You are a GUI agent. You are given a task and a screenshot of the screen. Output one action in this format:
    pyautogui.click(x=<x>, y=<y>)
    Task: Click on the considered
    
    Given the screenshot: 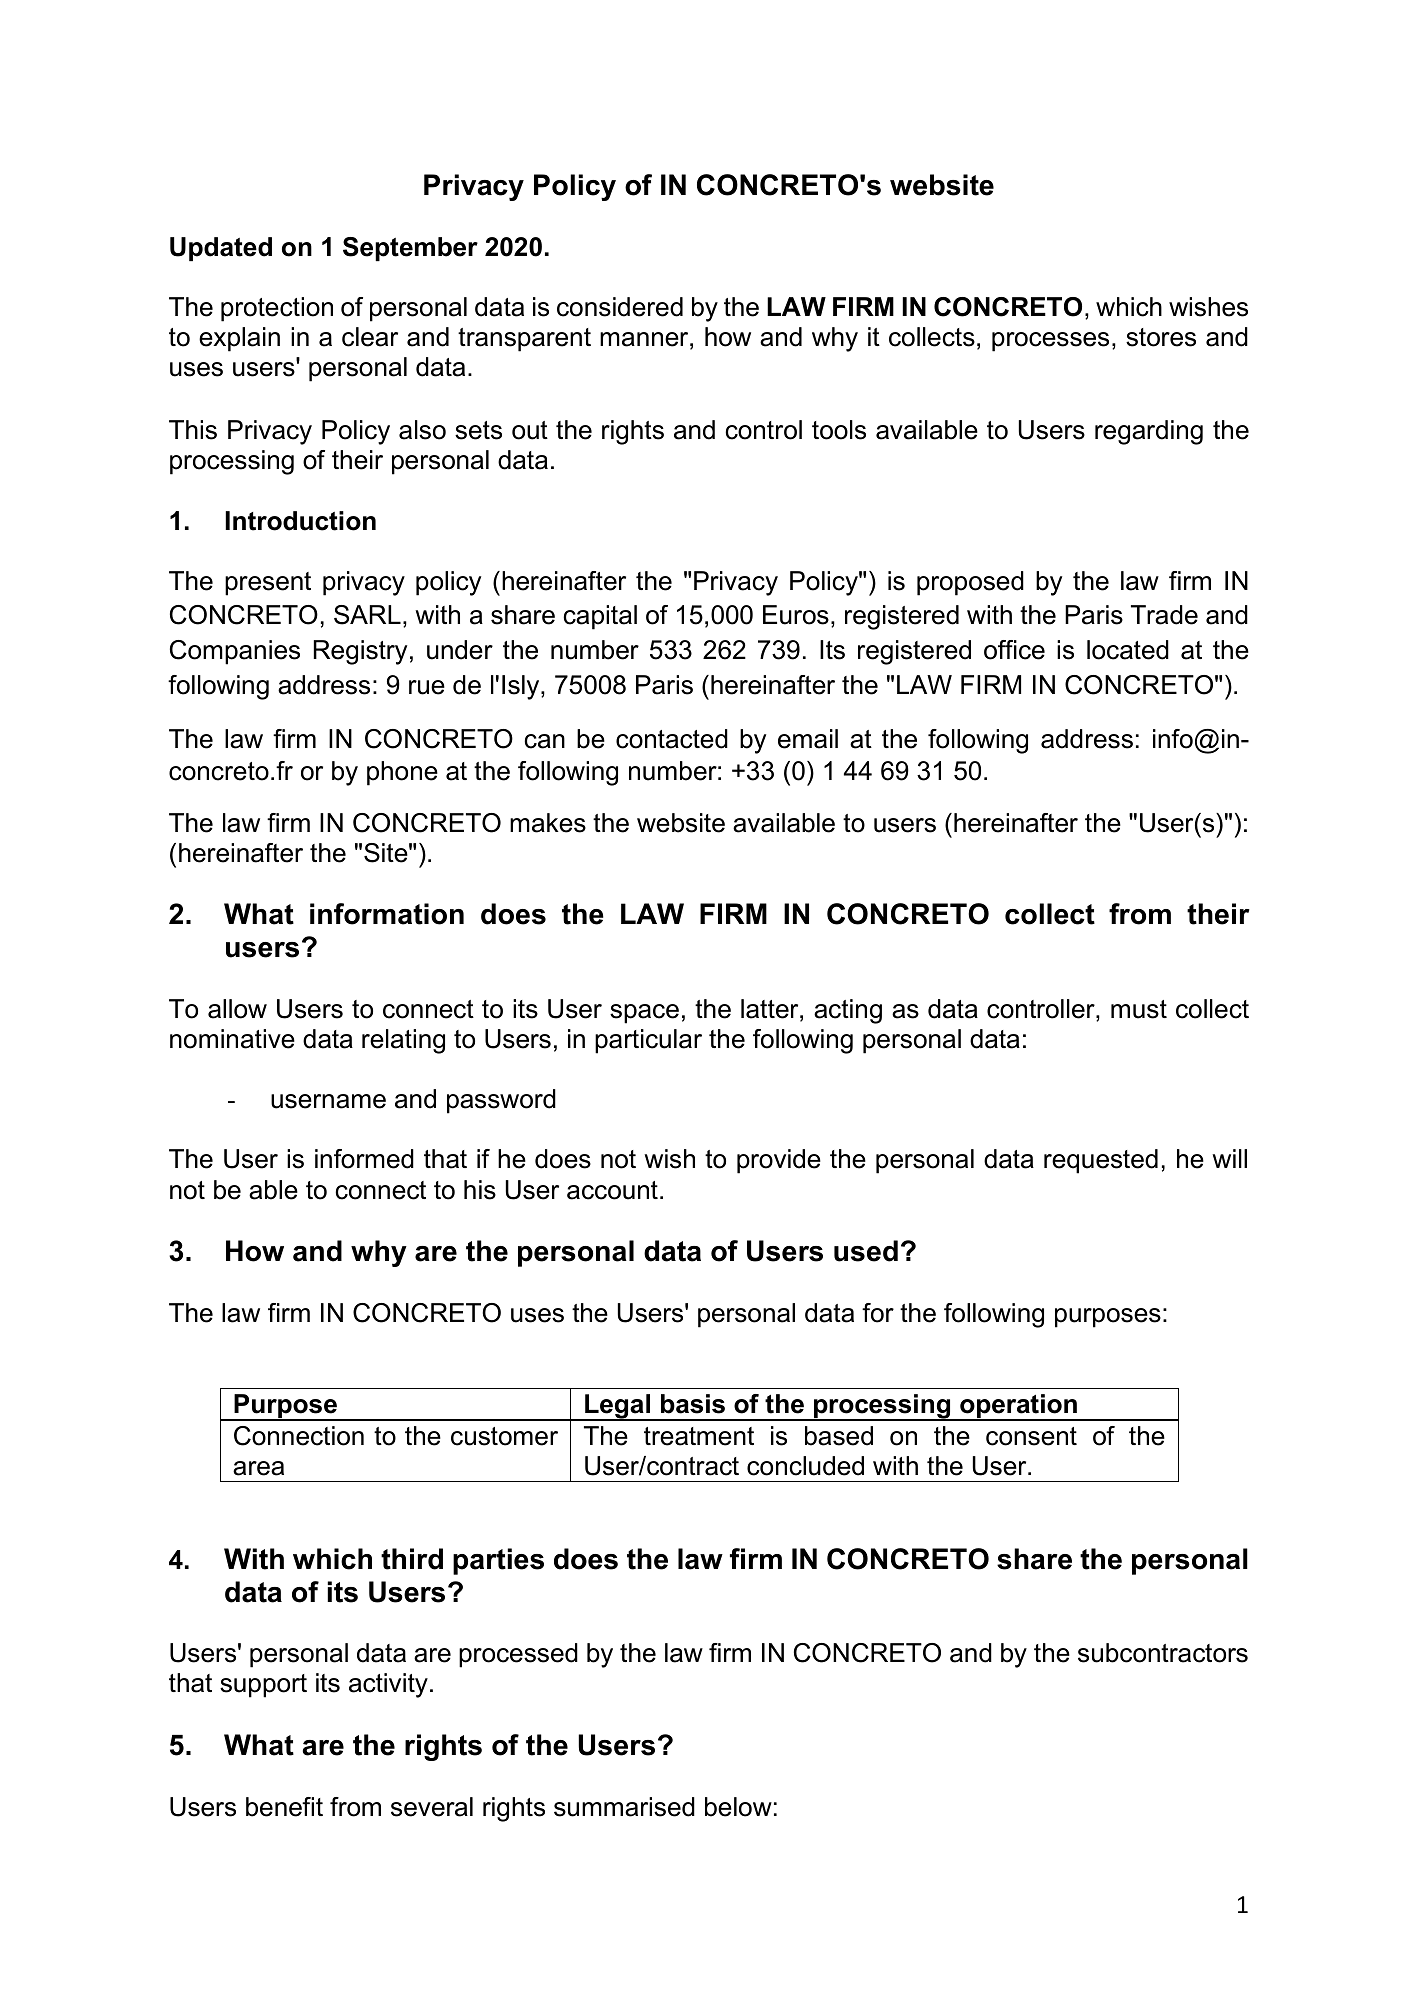 What is the action you would take?
    pyautogui.click(x=620, y=307)
